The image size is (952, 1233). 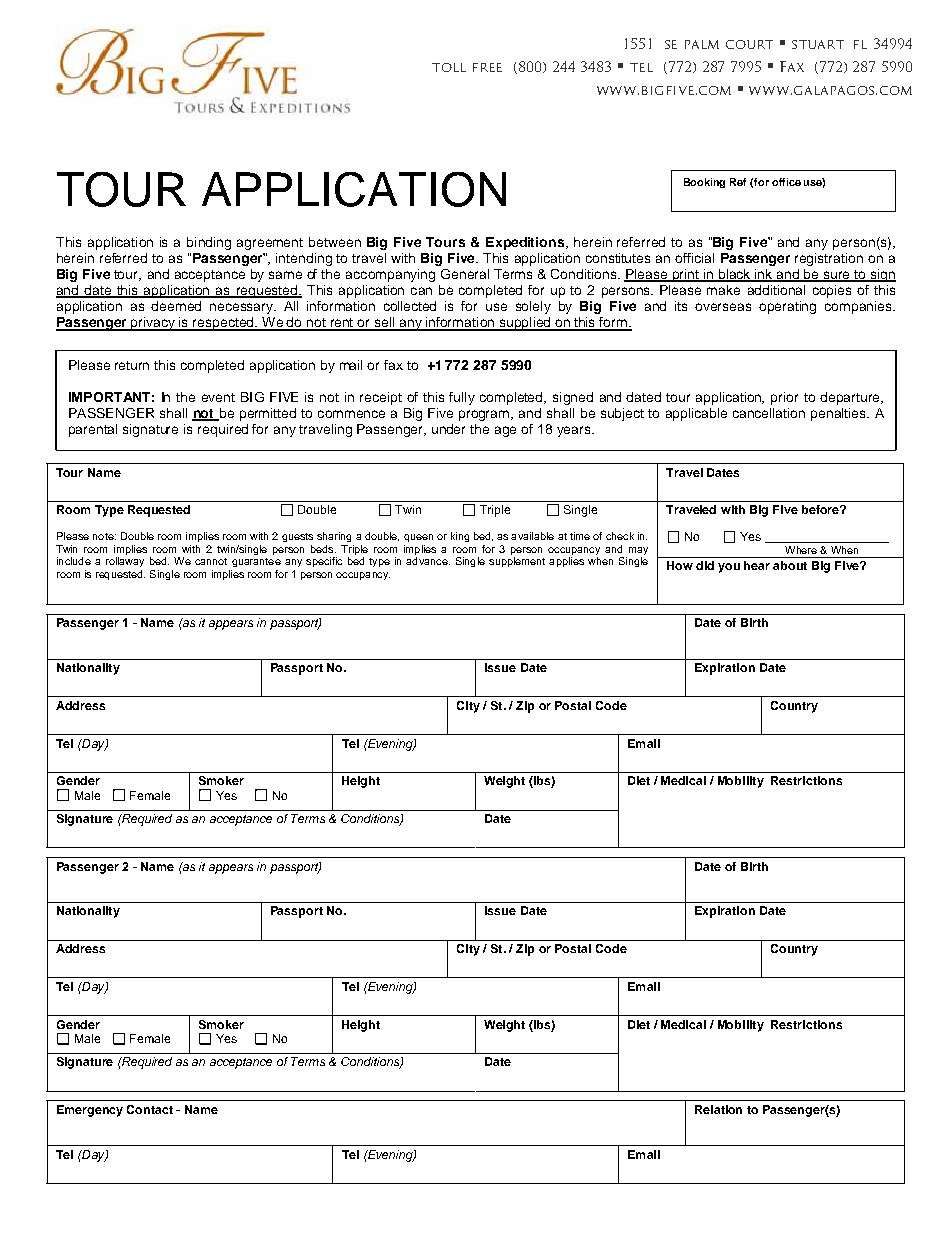 What do you see at coordinates (757, 565) in the screenshot?
I see `hear` at bounding box center [757, 565].
